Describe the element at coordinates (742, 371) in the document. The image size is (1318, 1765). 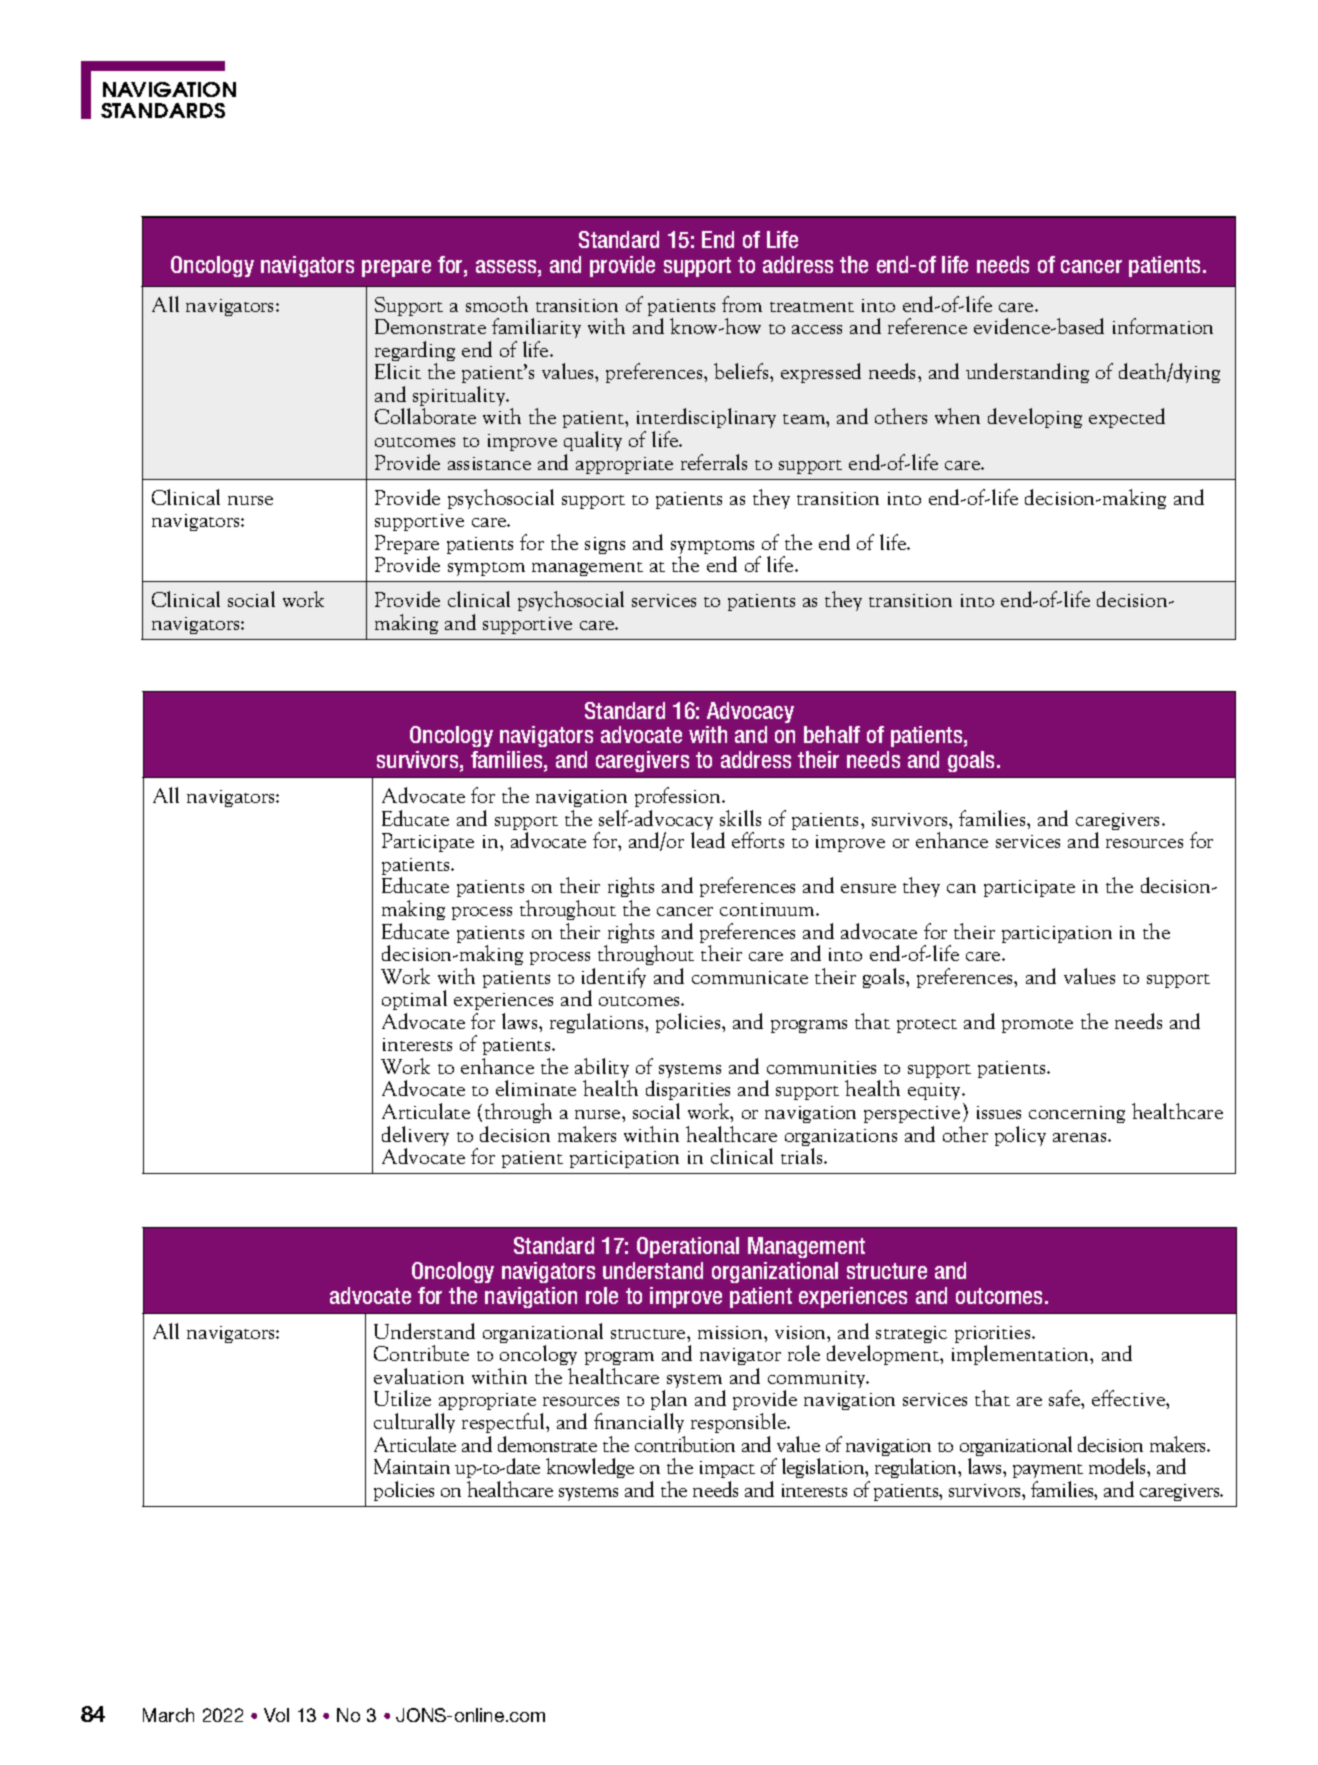
I see `beliefs` at that location.
